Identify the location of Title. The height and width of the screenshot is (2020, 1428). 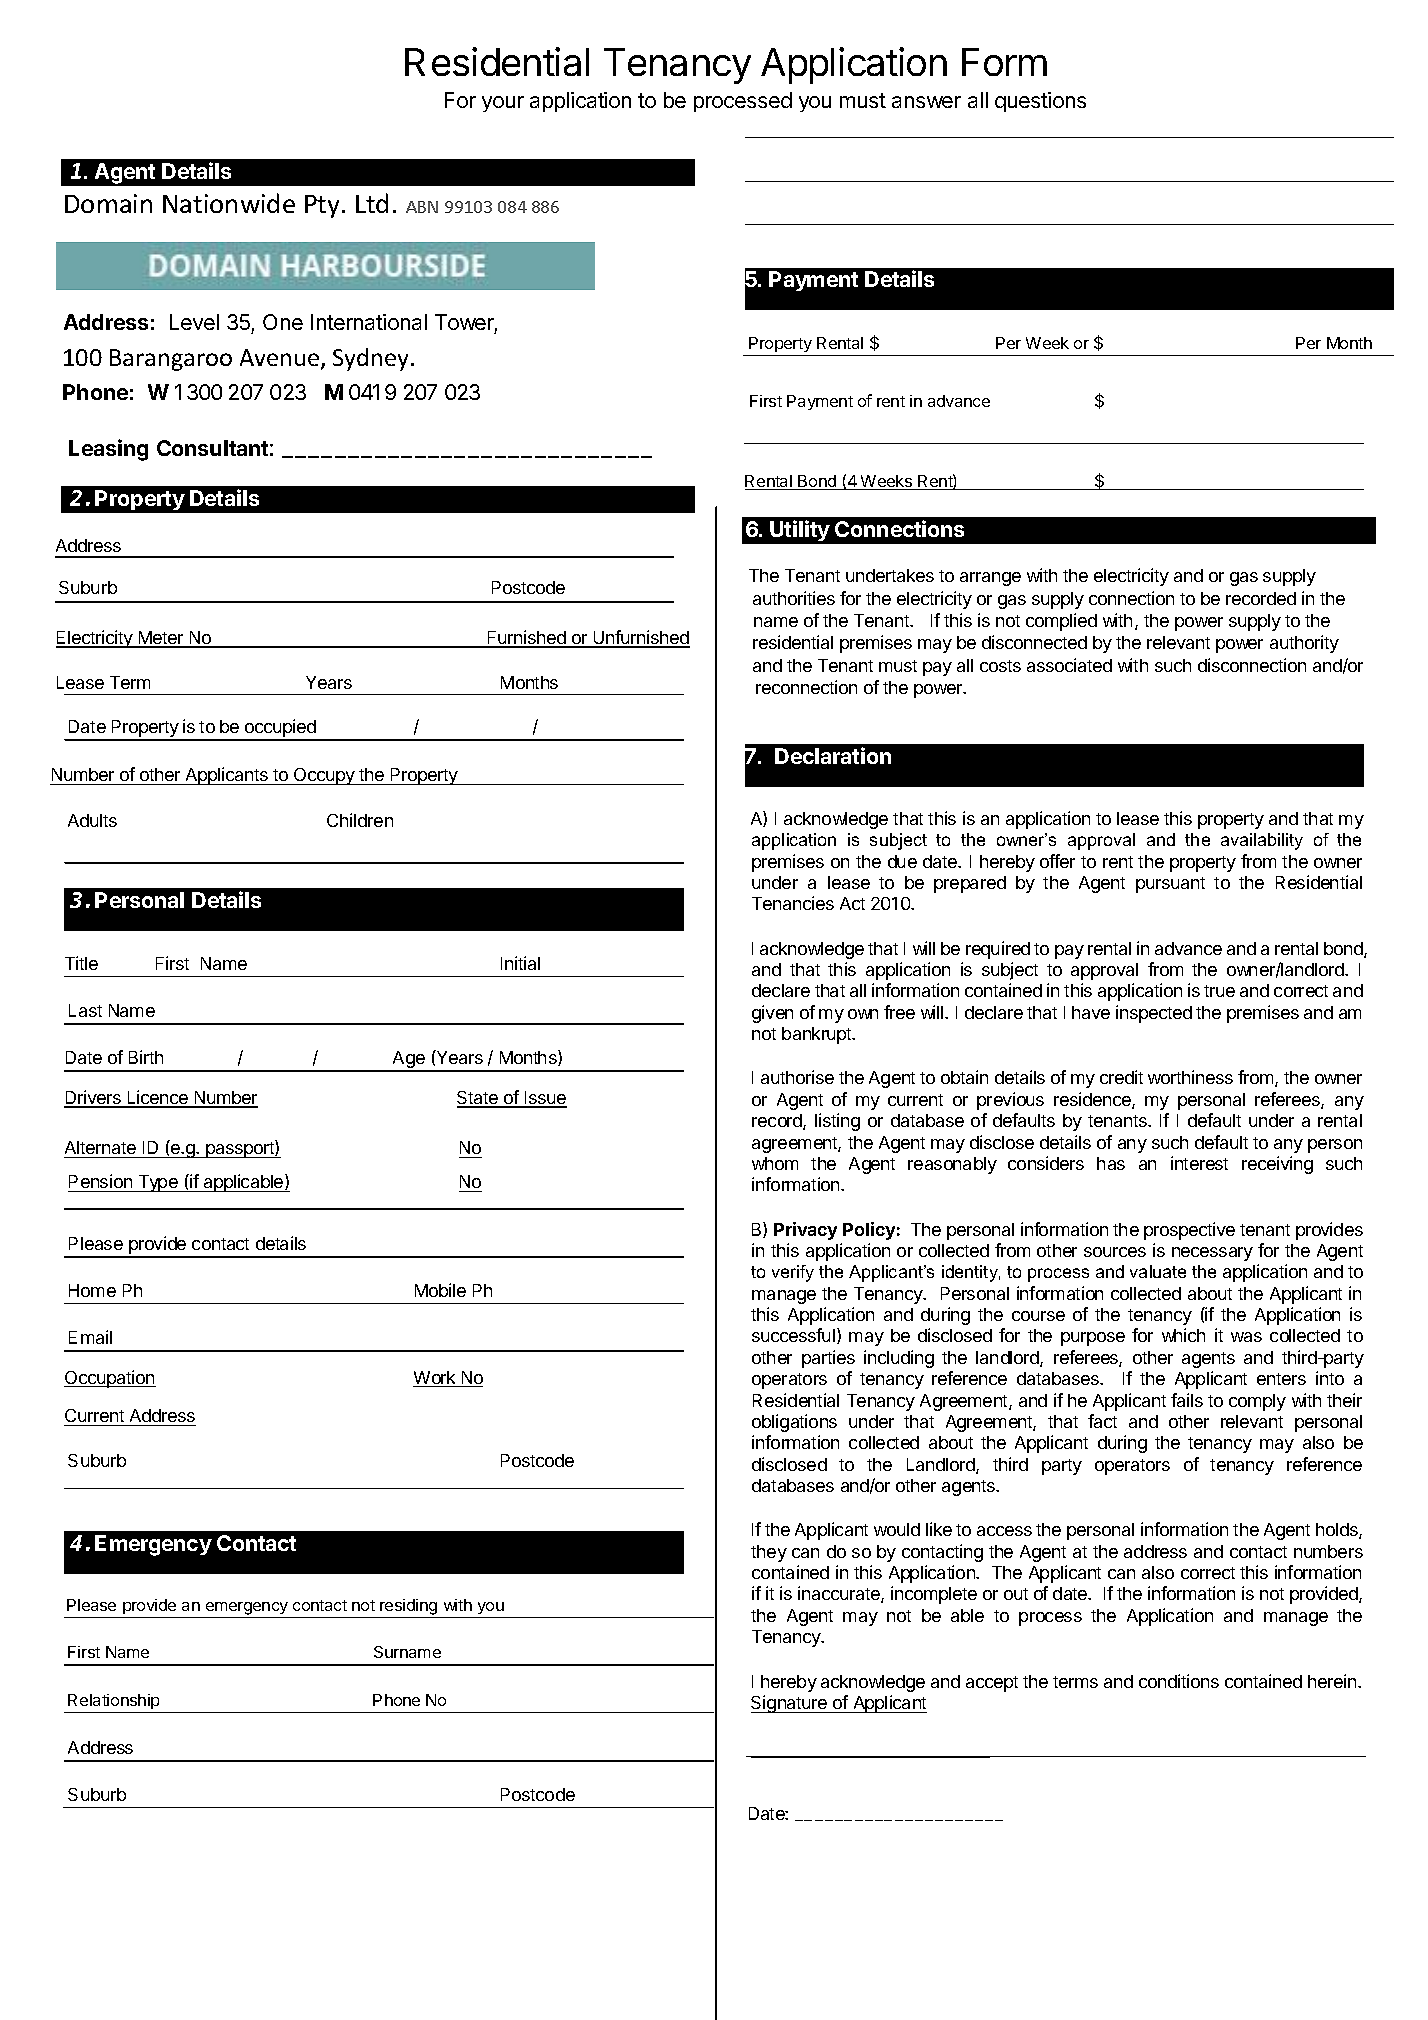
(81, 963).
